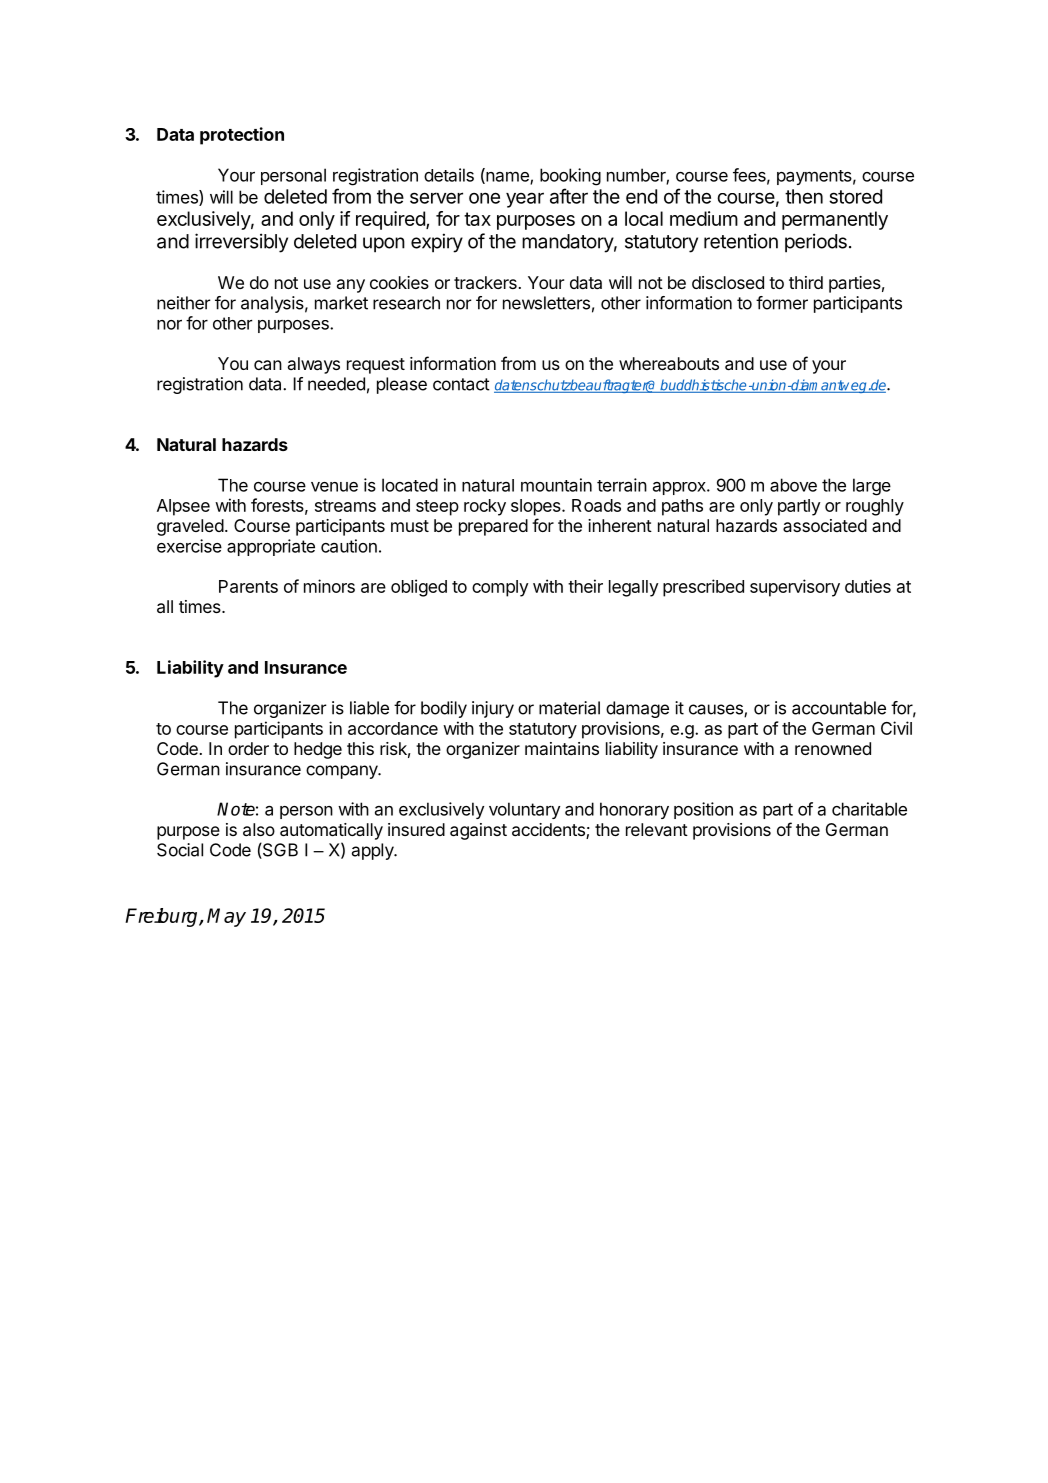  Describe the element at coordinates (334, 487) in the screenshot. I see `venue` at that location.
